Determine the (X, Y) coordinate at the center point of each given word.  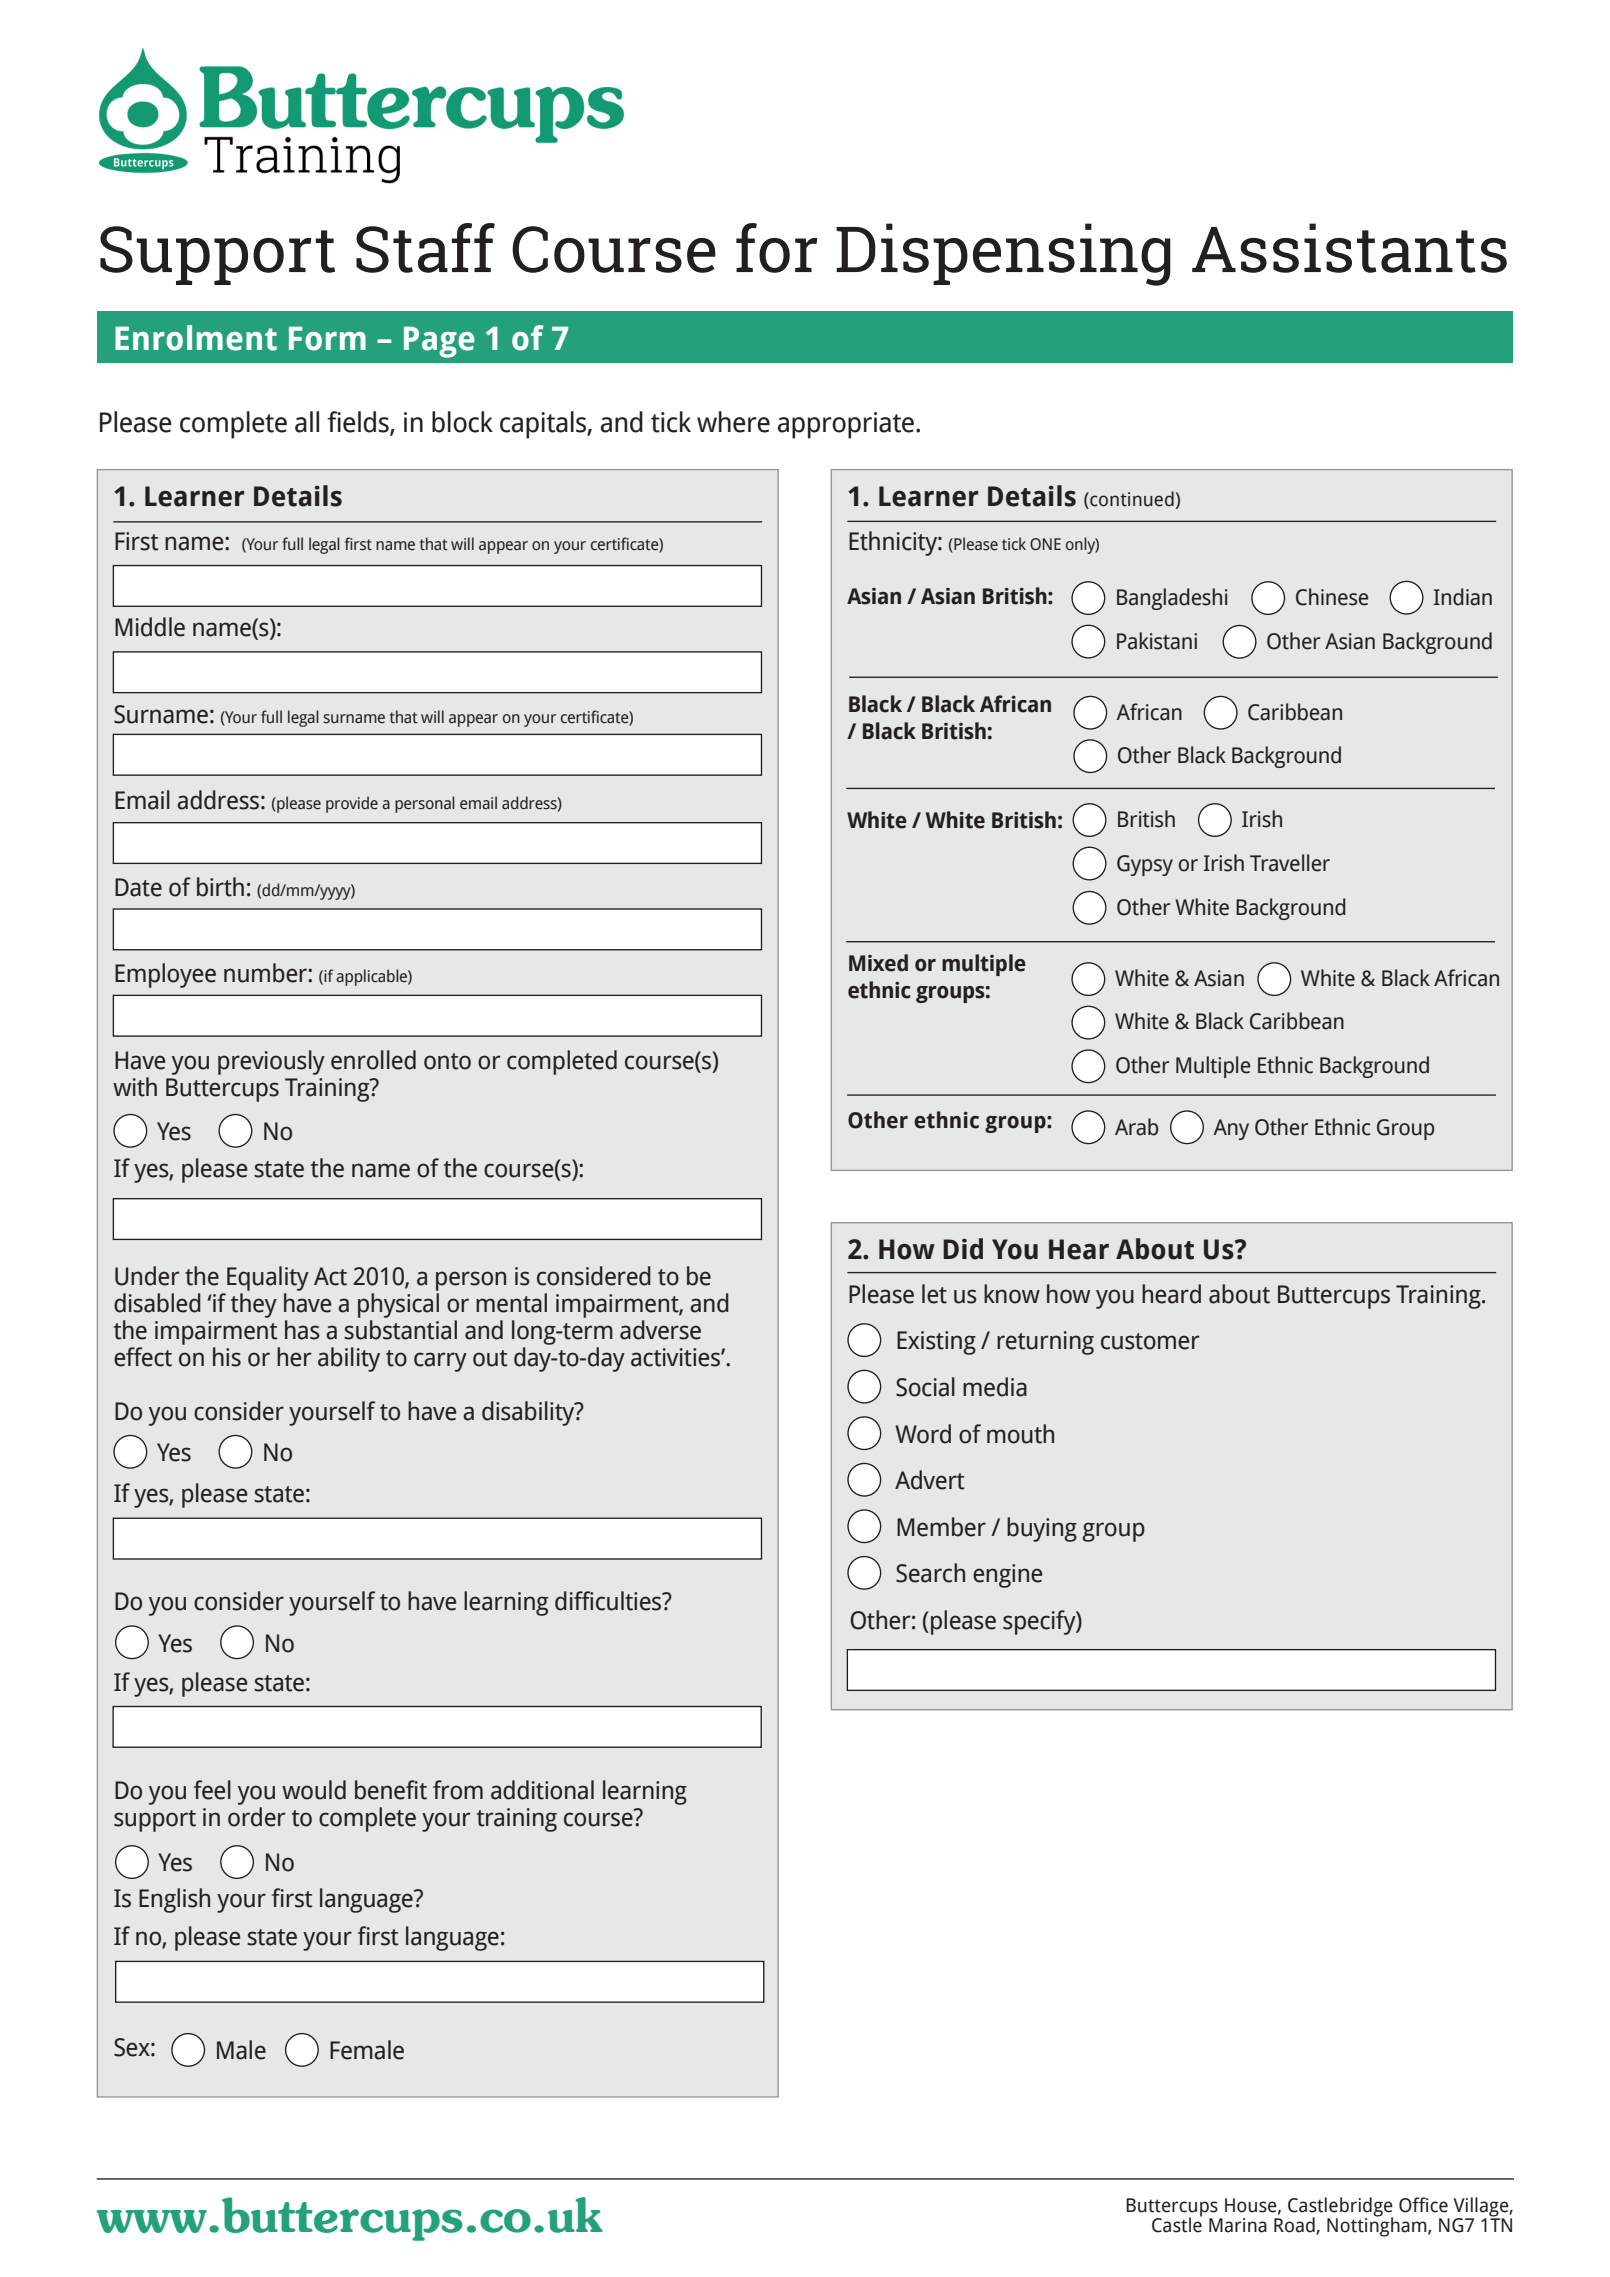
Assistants (1349, 248)
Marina (1238, 2225)
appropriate (847, 425)
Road (1295, 2226)
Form (327, 338)
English (174, 1900)
